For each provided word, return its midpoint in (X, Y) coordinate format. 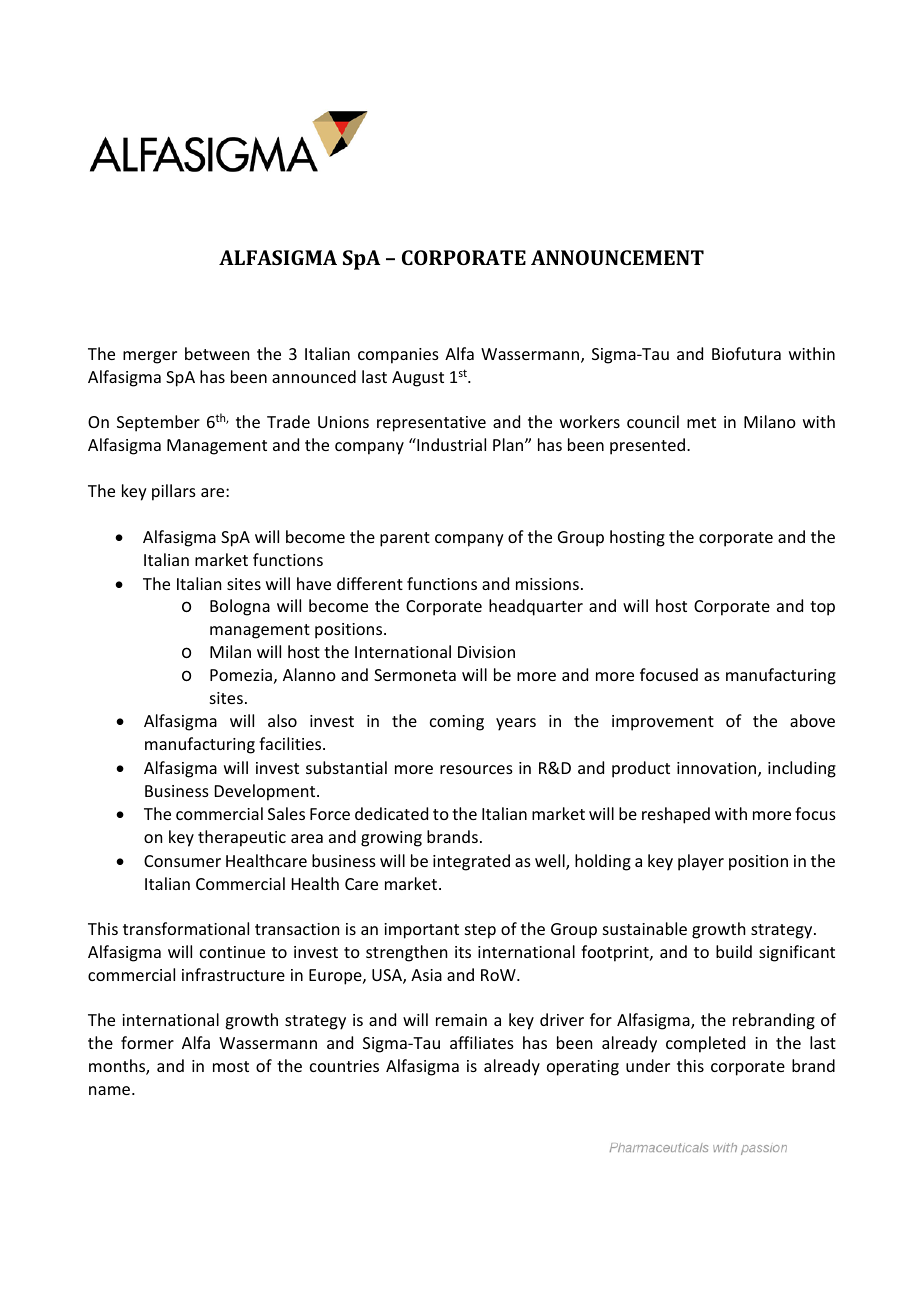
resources (476, 769)
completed (705, 1044)
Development (266, 792)
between (217, 353)
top (822, 608)
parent (405, 539)
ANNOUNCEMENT (617, 257)
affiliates (482, 1042)
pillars (174, 492)
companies (398, 356)
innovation (718, 769)
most (231, 1066)
